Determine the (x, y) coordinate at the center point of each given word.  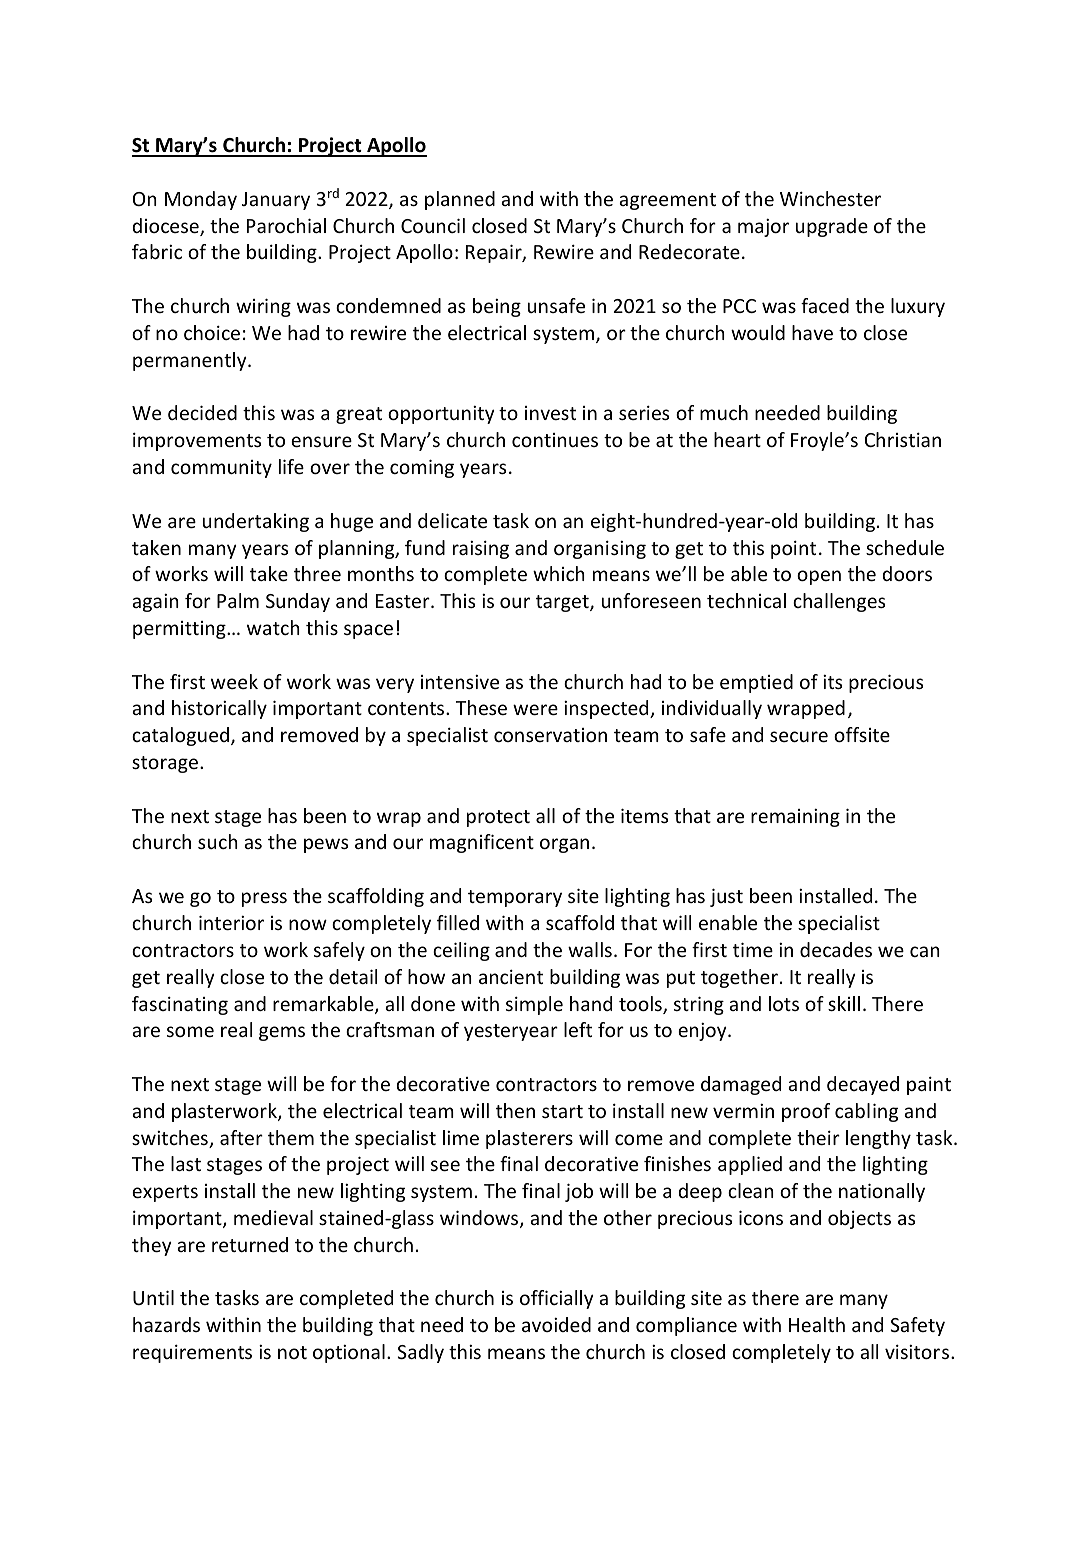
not (292, 1352)
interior (231, 922)
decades (836, 949)
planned (460, 200)
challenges (839, 602)
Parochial (286, 225)
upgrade (832, 227)
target (563, 603)
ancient (511, 976)
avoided (556, 1324)
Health (817, 1324)
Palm (238, 600)
